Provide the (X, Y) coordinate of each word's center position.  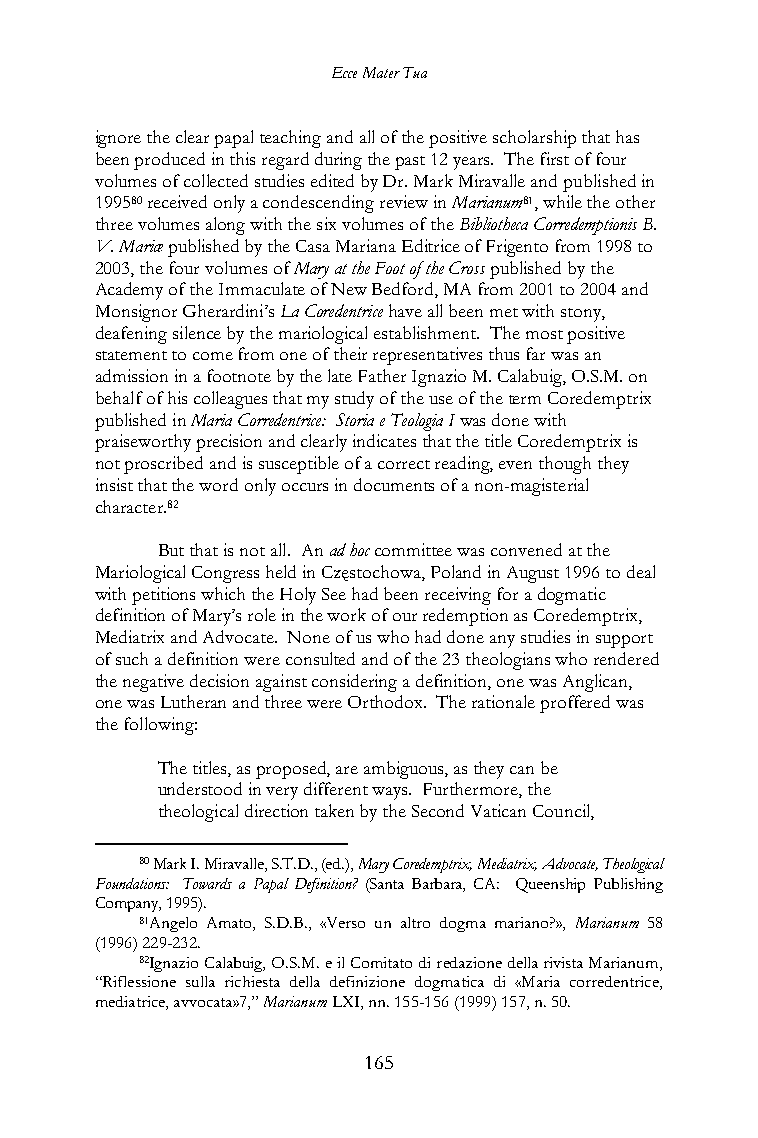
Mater (381, 72)
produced (169, 161)
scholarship (534, 139)
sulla (200, 981)
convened (526, 549)
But (171, 550)
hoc (360, 549)
